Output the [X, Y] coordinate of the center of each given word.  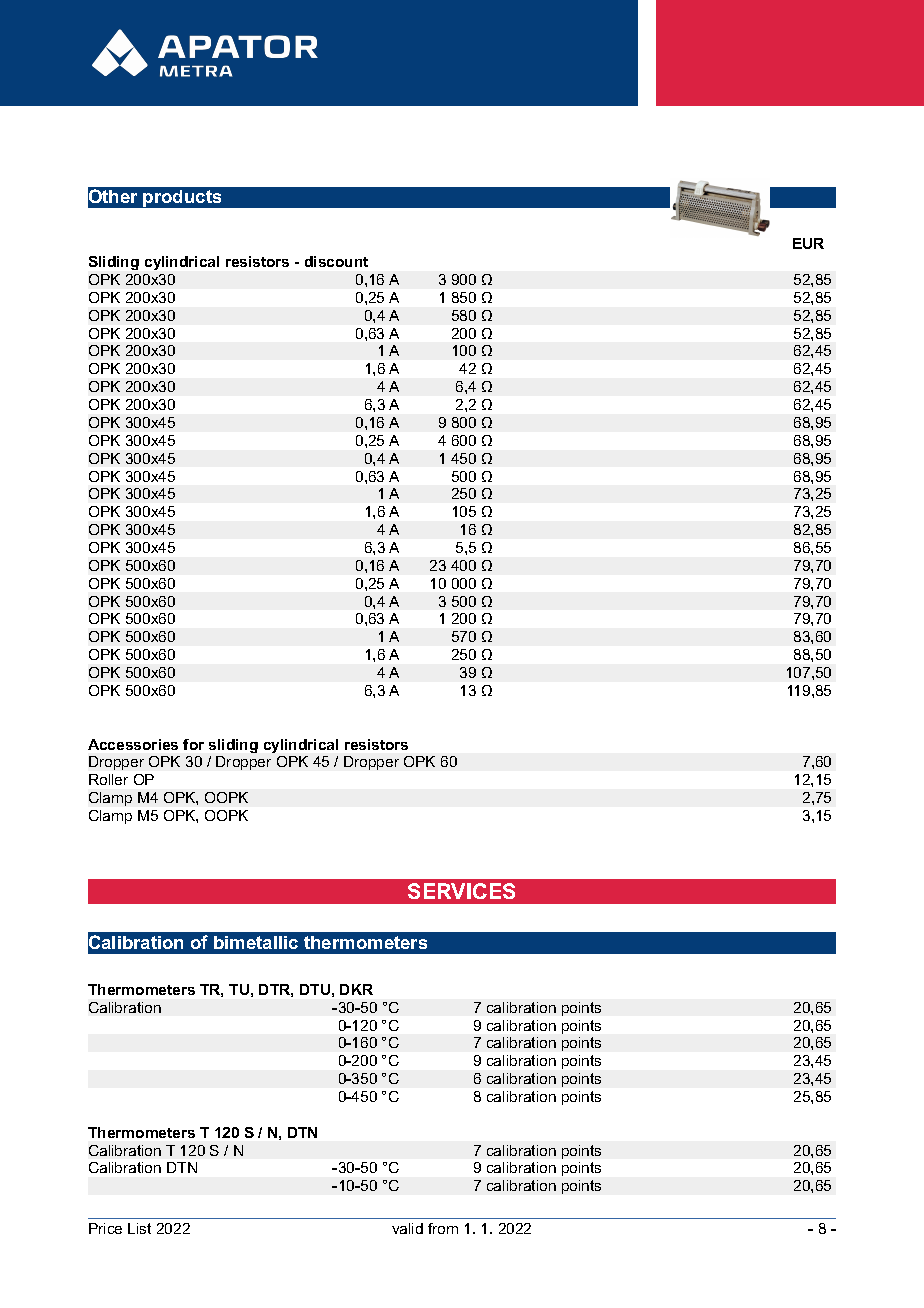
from [443, 1228]
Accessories [133, 744]
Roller [108, 779]
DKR [356, 989]
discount [336, 261]
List [139, 1228]
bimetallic [256, 942]
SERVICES [461, 891]
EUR [808, 243]
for [193, 744]
